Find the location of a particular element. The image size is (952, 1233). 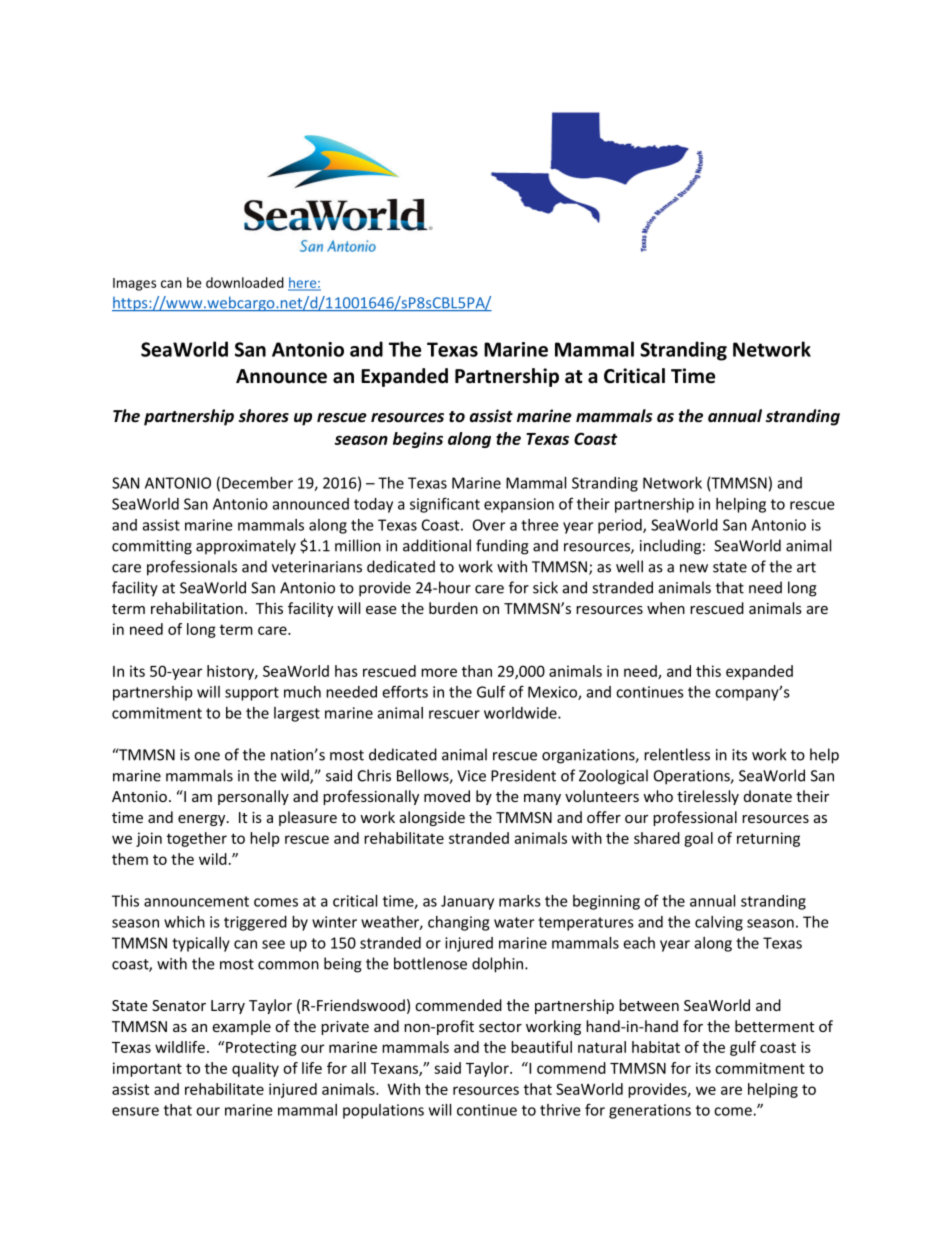

moved is located at coordinates (447, 796).
